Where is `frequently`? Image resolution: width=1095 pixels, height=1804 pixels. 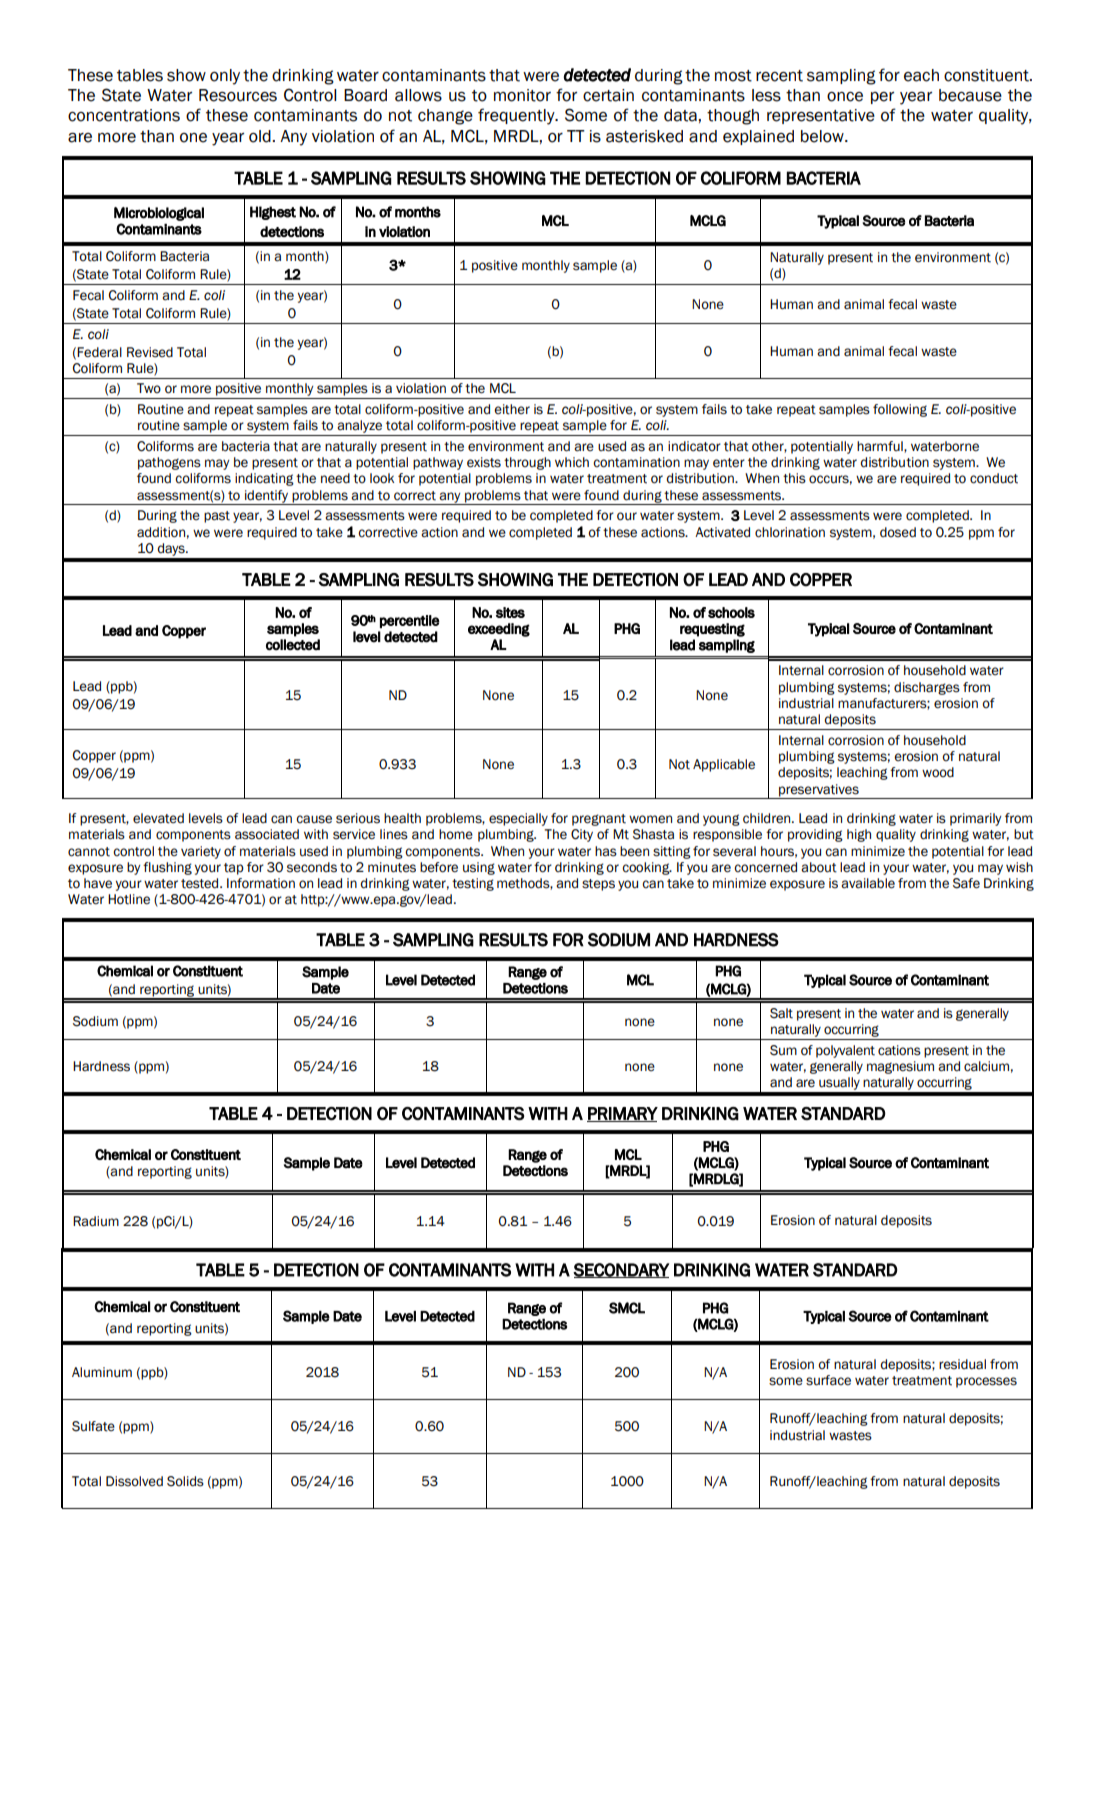 frequently is located at coordinates (517, 116).
